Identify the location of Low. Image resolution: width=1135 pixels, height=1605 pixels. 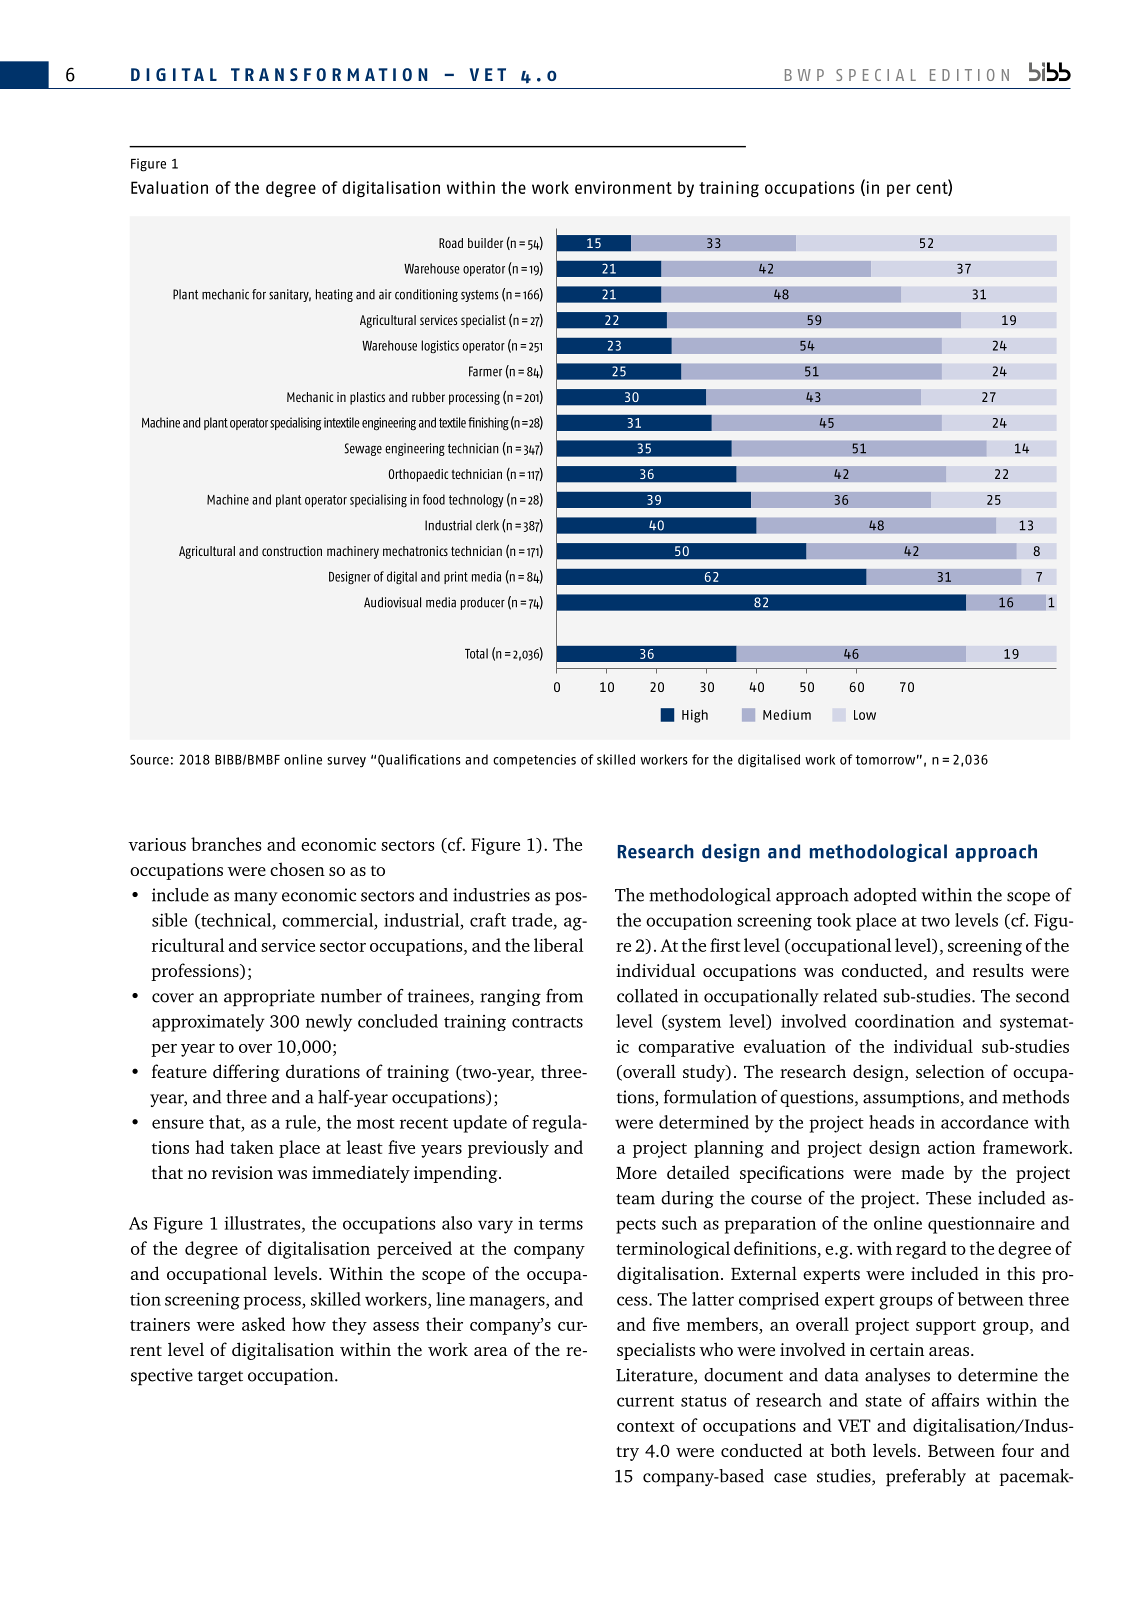
(865, 715).
